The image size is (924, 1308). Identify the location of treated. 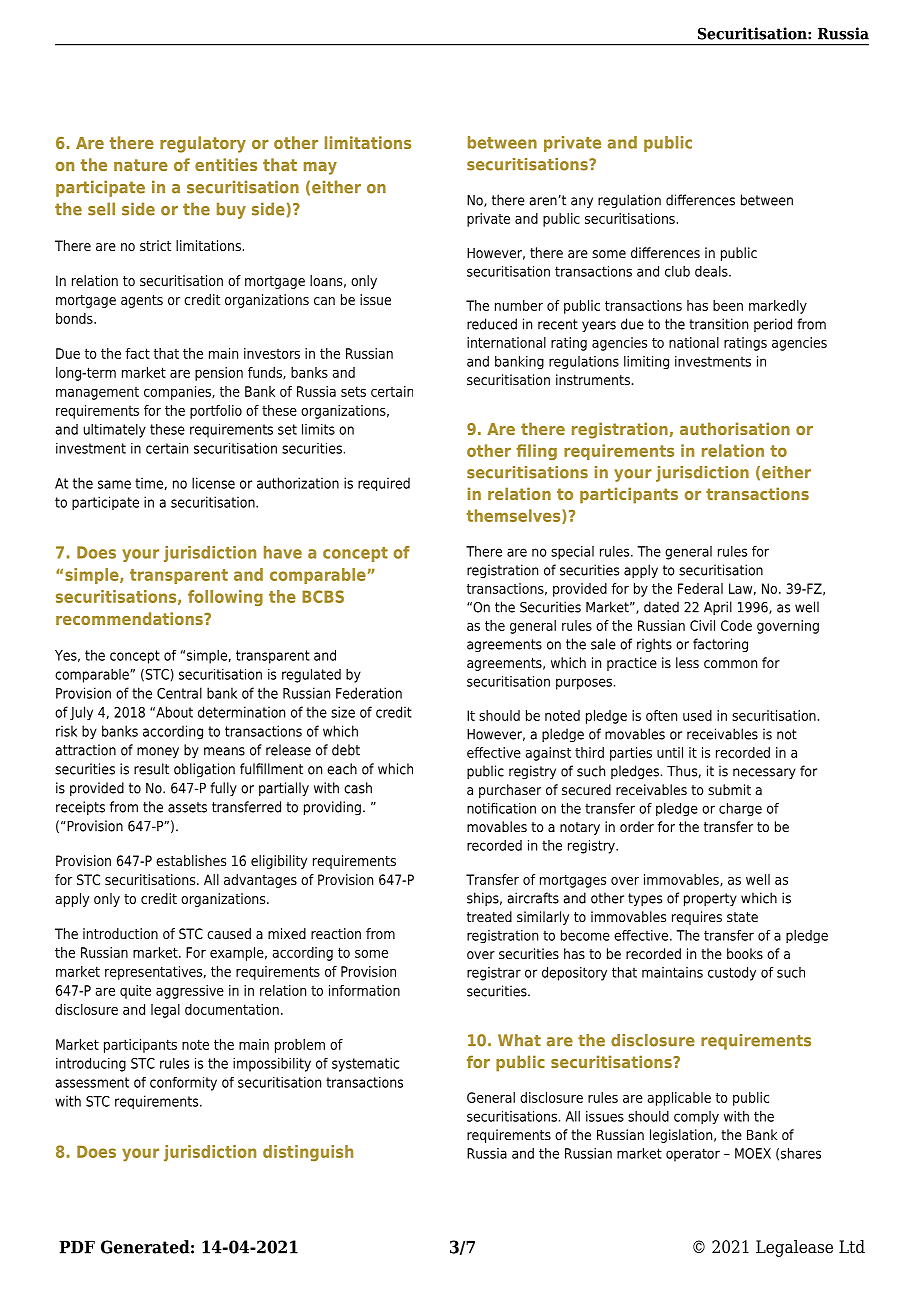
(489, 916).
